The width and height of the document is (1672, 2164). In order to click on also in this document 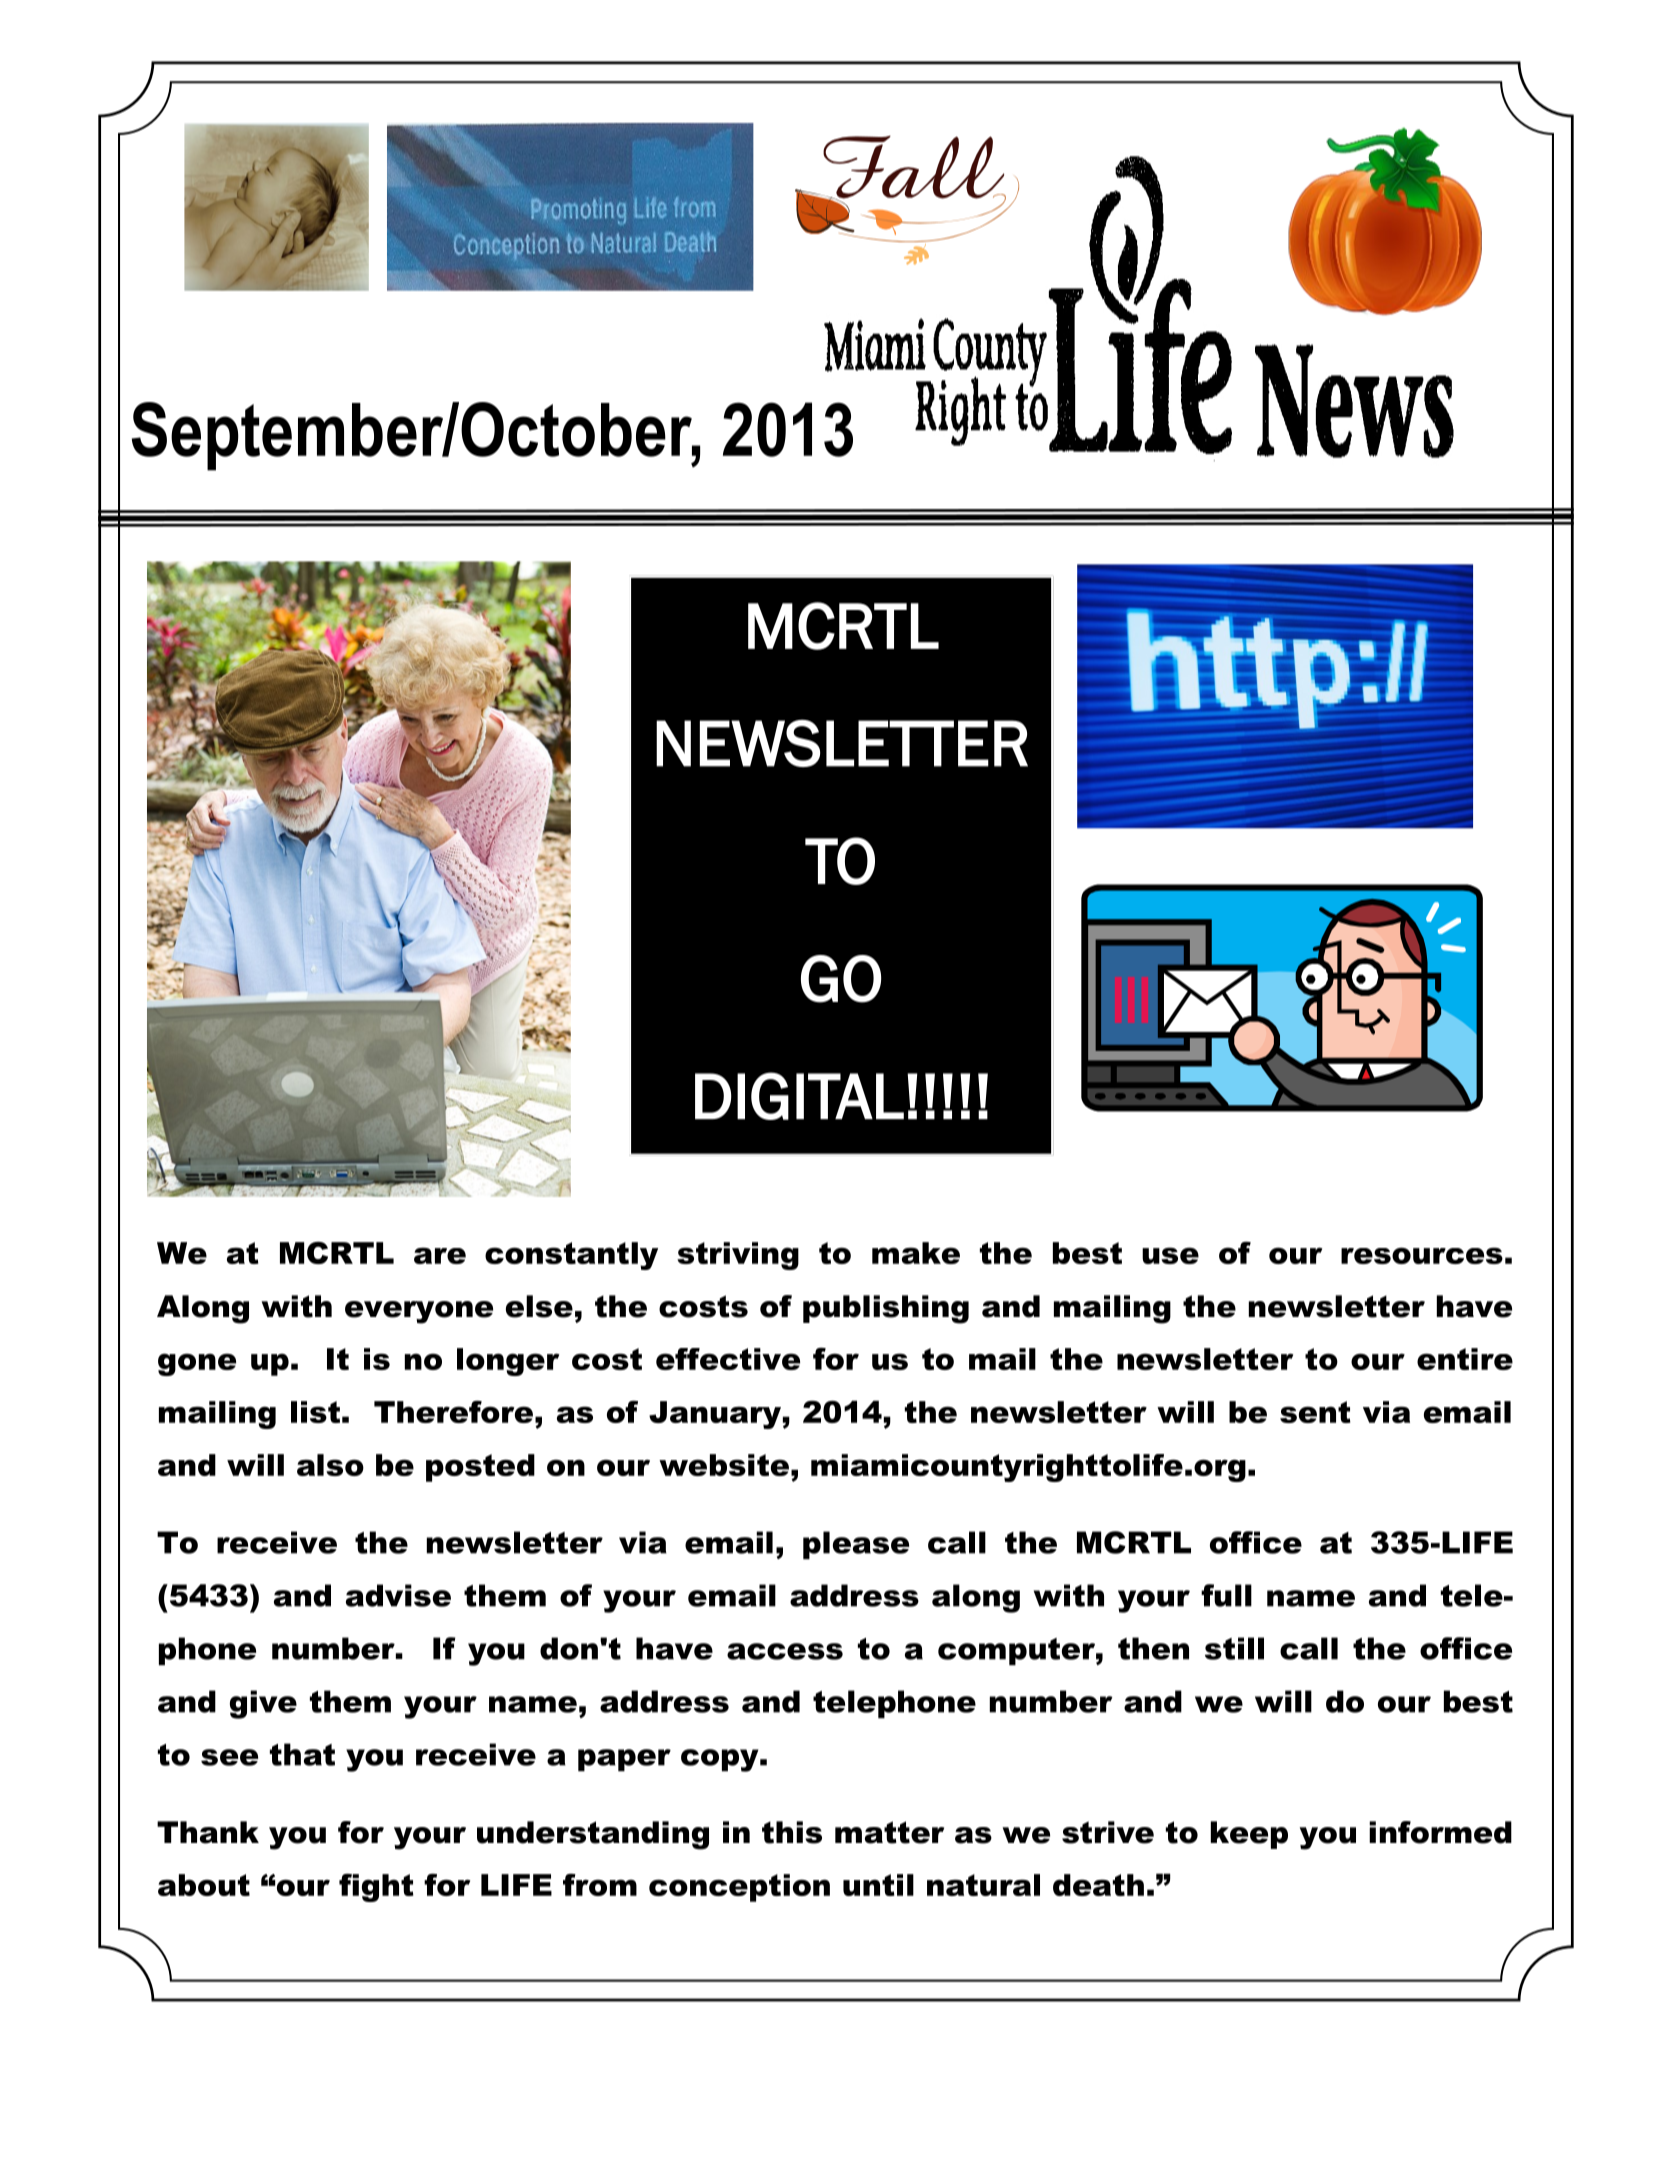, I will do `click(330, 1465)`.
